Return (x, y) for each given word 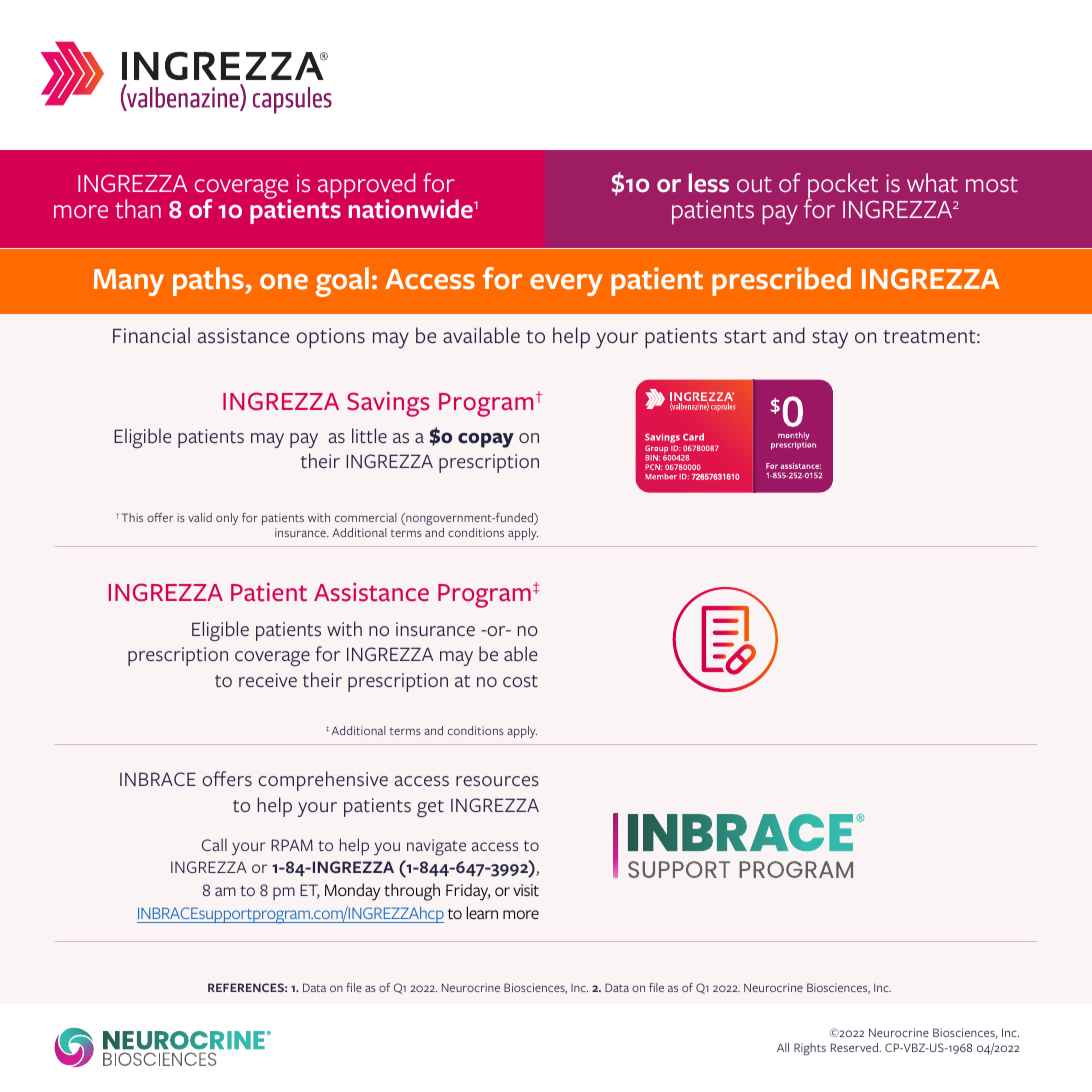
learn (482, 912)
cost (520, 681)
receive (268, 680)
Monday (352, 892)
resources (497, 781)
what (932, 183)
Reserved (855, 1047)
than (138, 209)
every (566, 285)
